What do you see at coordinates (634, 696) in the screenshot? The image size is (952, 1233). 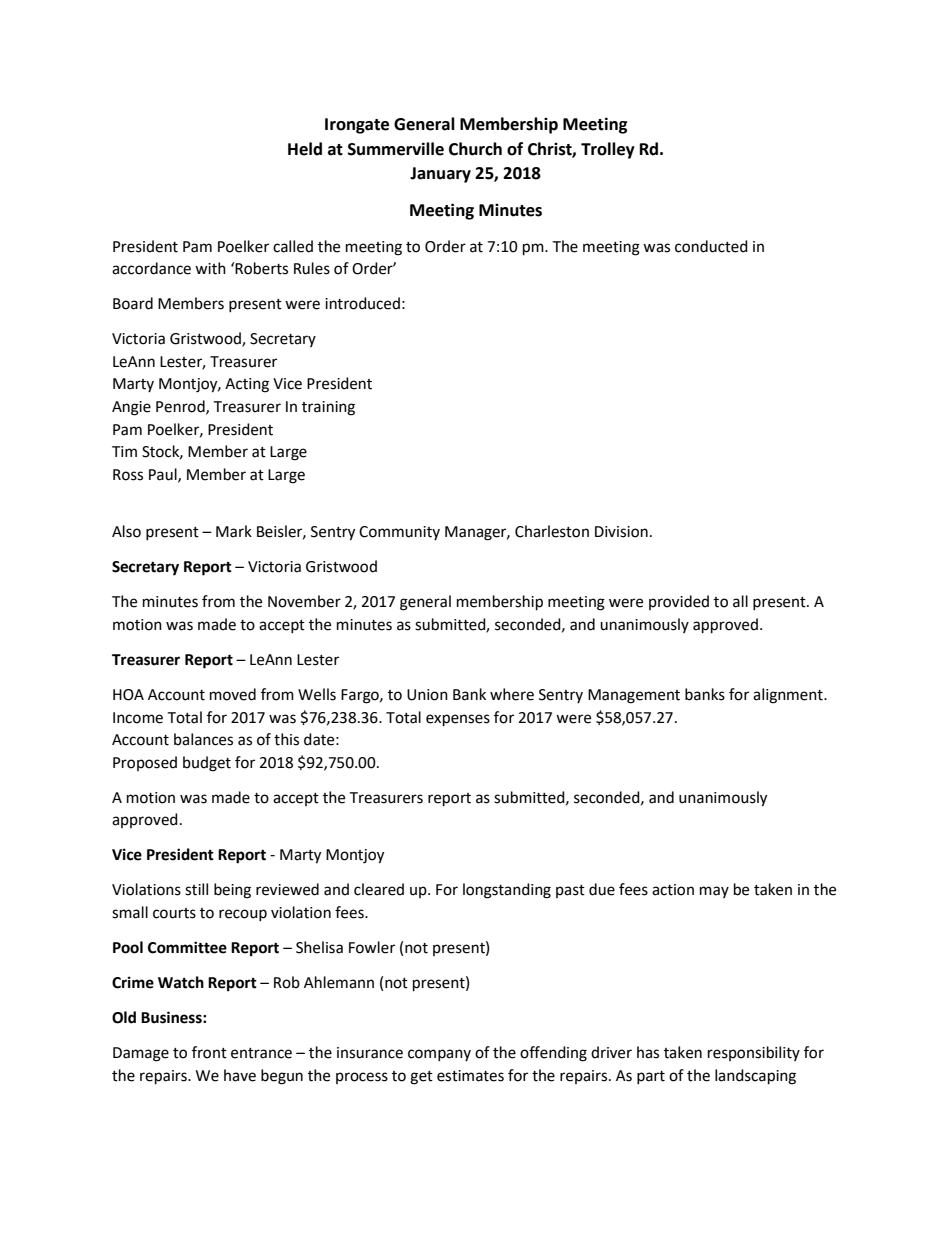 I see `Management` at bounding box center [634, 696].
